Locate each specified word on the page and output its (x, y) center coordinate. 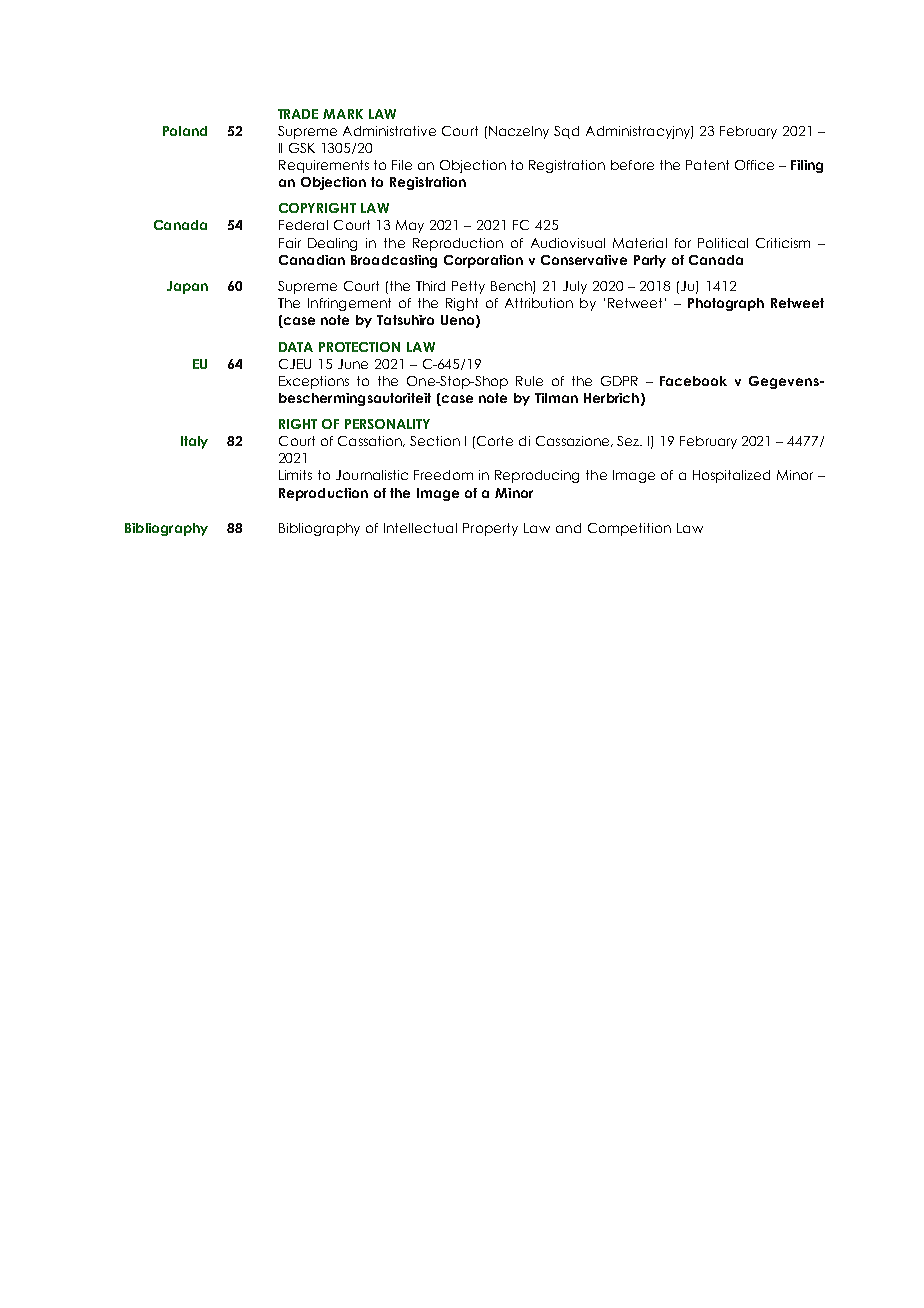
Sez (629, 441)
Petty (468, 287)
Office (754, 165)
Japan (187, 287)
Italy (194, 442)
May (410, 226)
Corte (495, 441)
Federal (303, 225)
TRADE (298, 114)
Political (723, 243)
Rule (529, 381)
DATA (296, 347)
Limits (295, 475)
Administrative (389, 131)
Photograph (726, 304)
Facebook (693, 381)
